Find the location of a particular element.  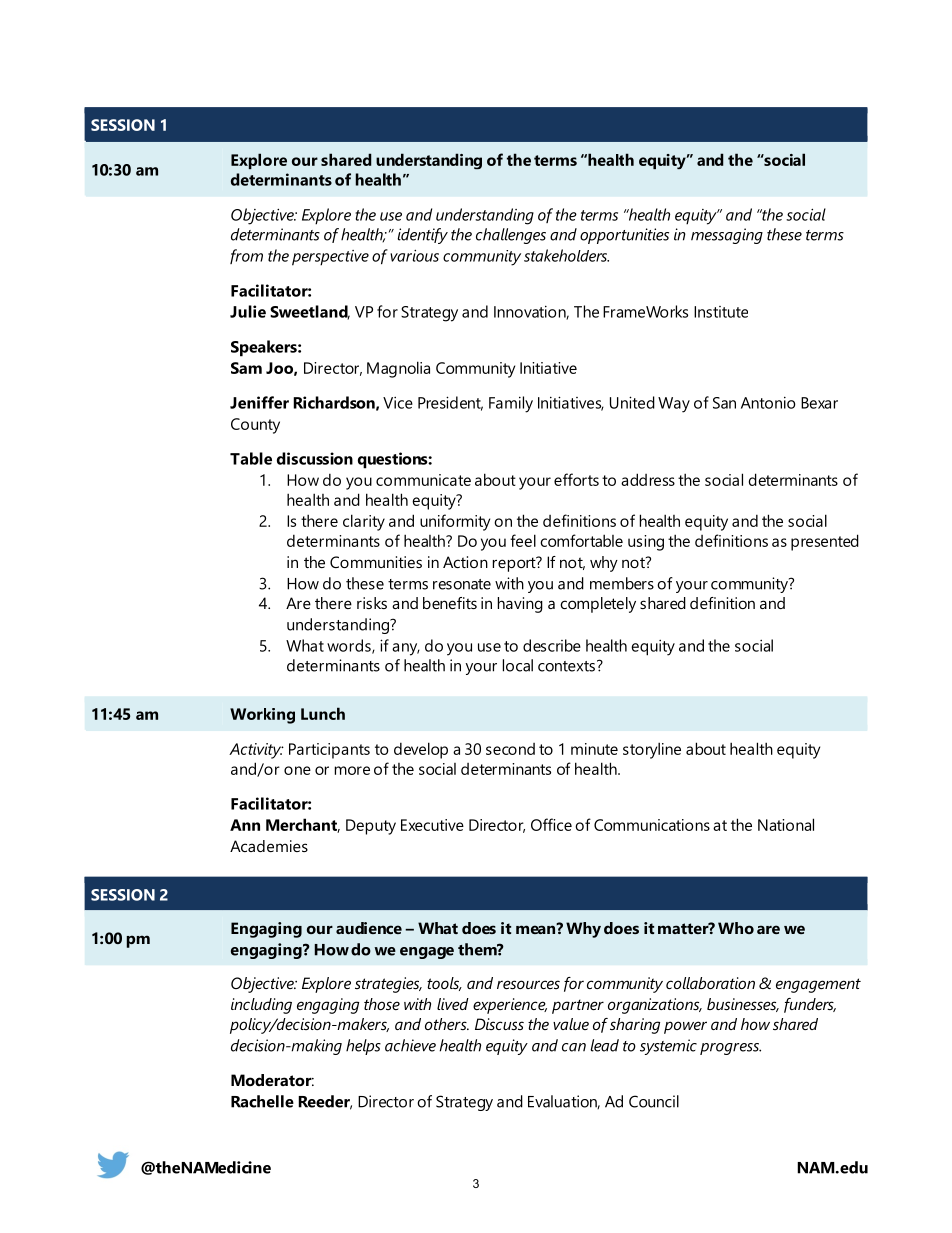

Office is located at coordinates (551, 824).
